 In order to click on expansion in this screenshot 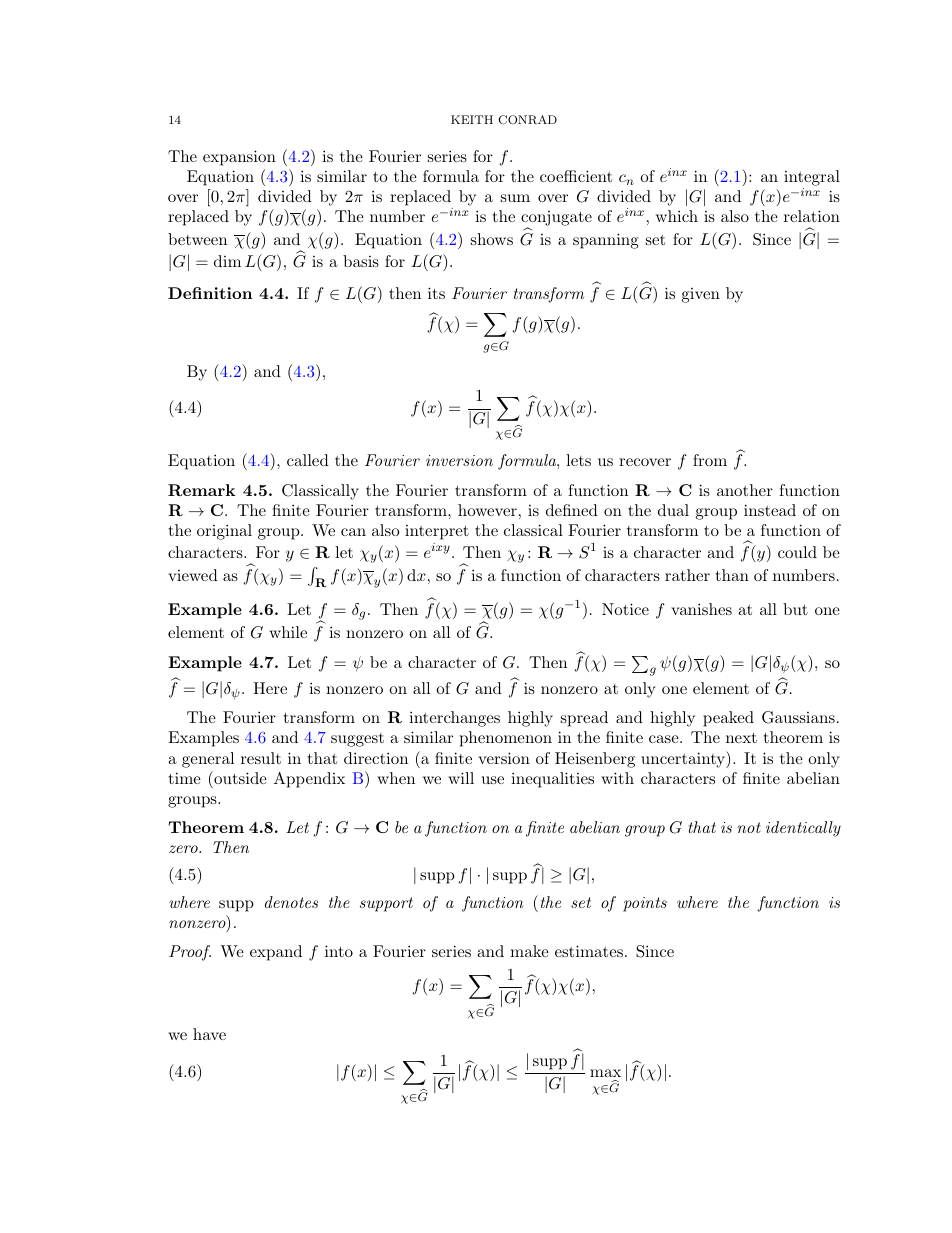, I will do `click(239, 158)`.
